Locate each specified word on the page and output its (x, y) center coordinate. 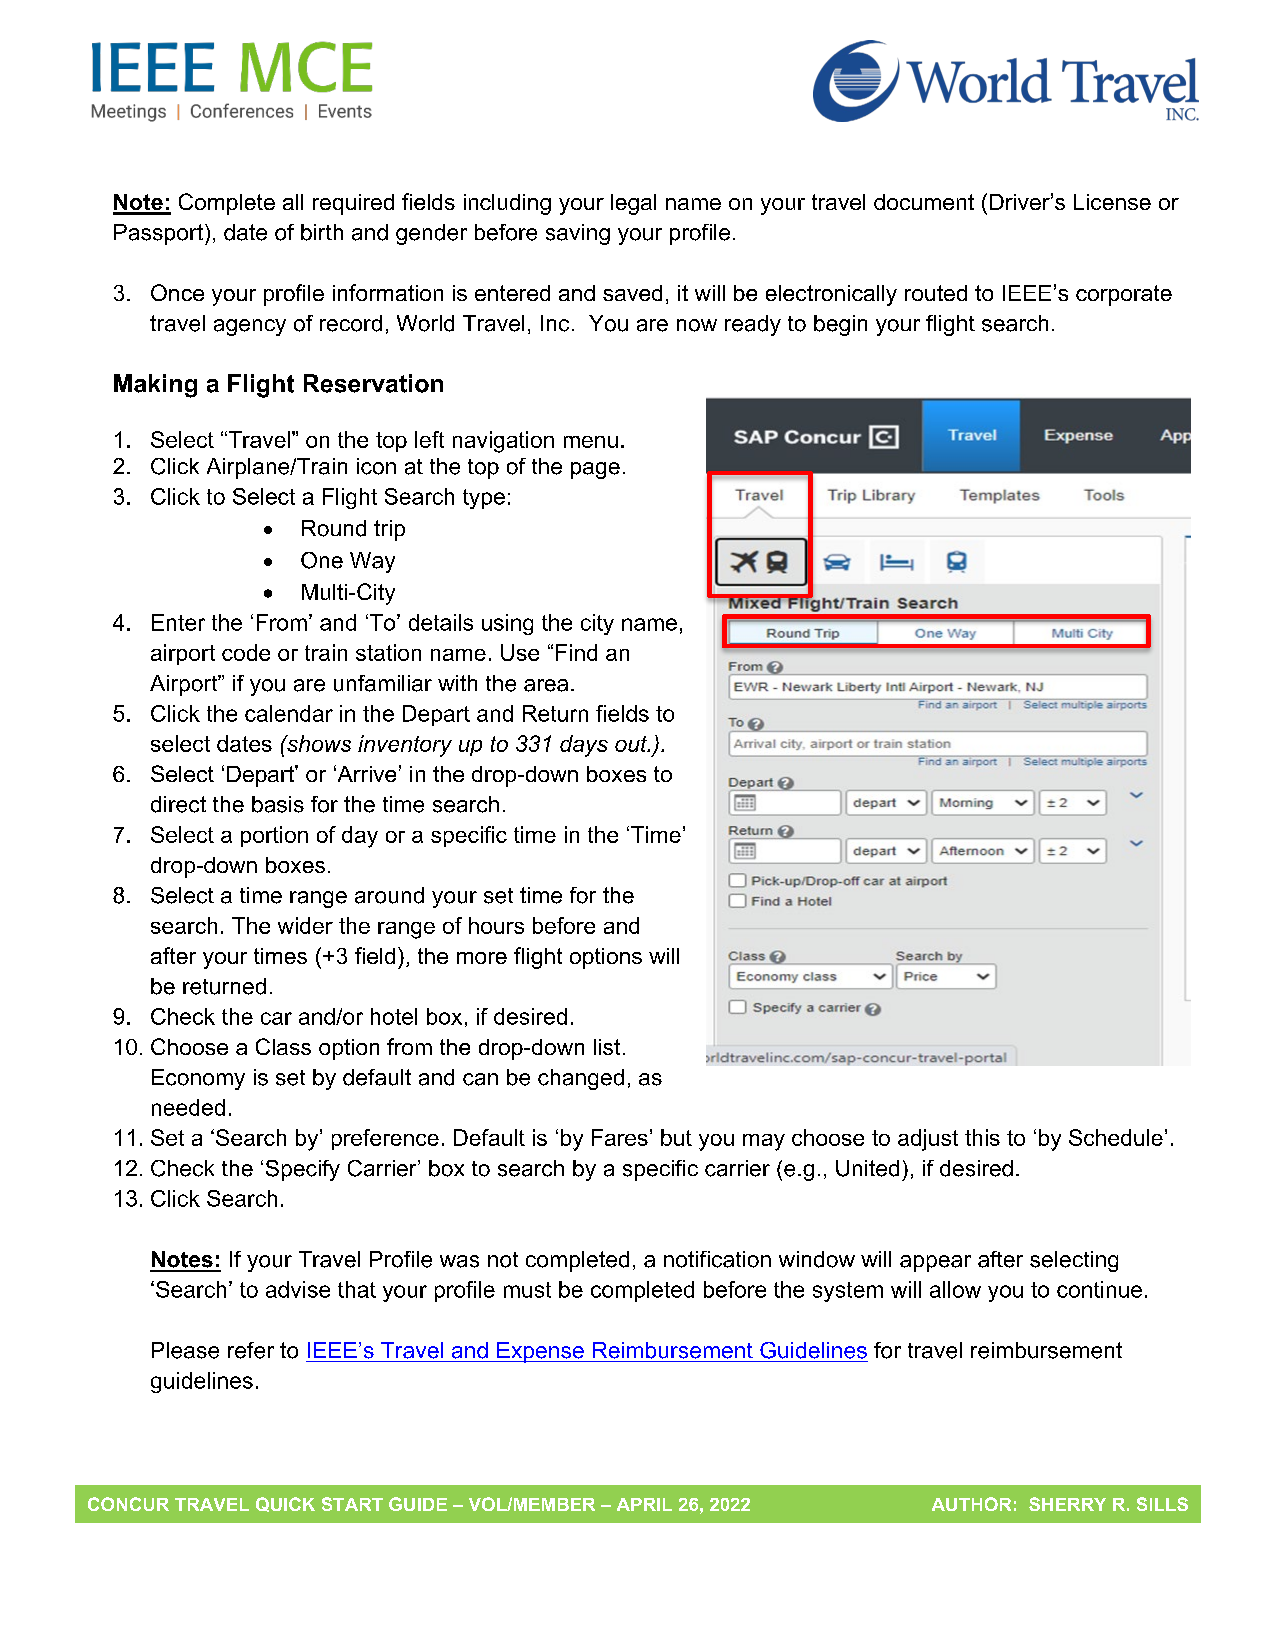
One (322, 560)
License (1112, 202)
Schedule (1116, 1137)
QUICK (285, 1504)
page (595, 470)
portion (274, 836)
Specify (303, 1170)
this (982, 1137)
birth (322, 232)
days (584, 746)
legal (633, 204)
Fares (620, 1137)
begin (840, 325)
